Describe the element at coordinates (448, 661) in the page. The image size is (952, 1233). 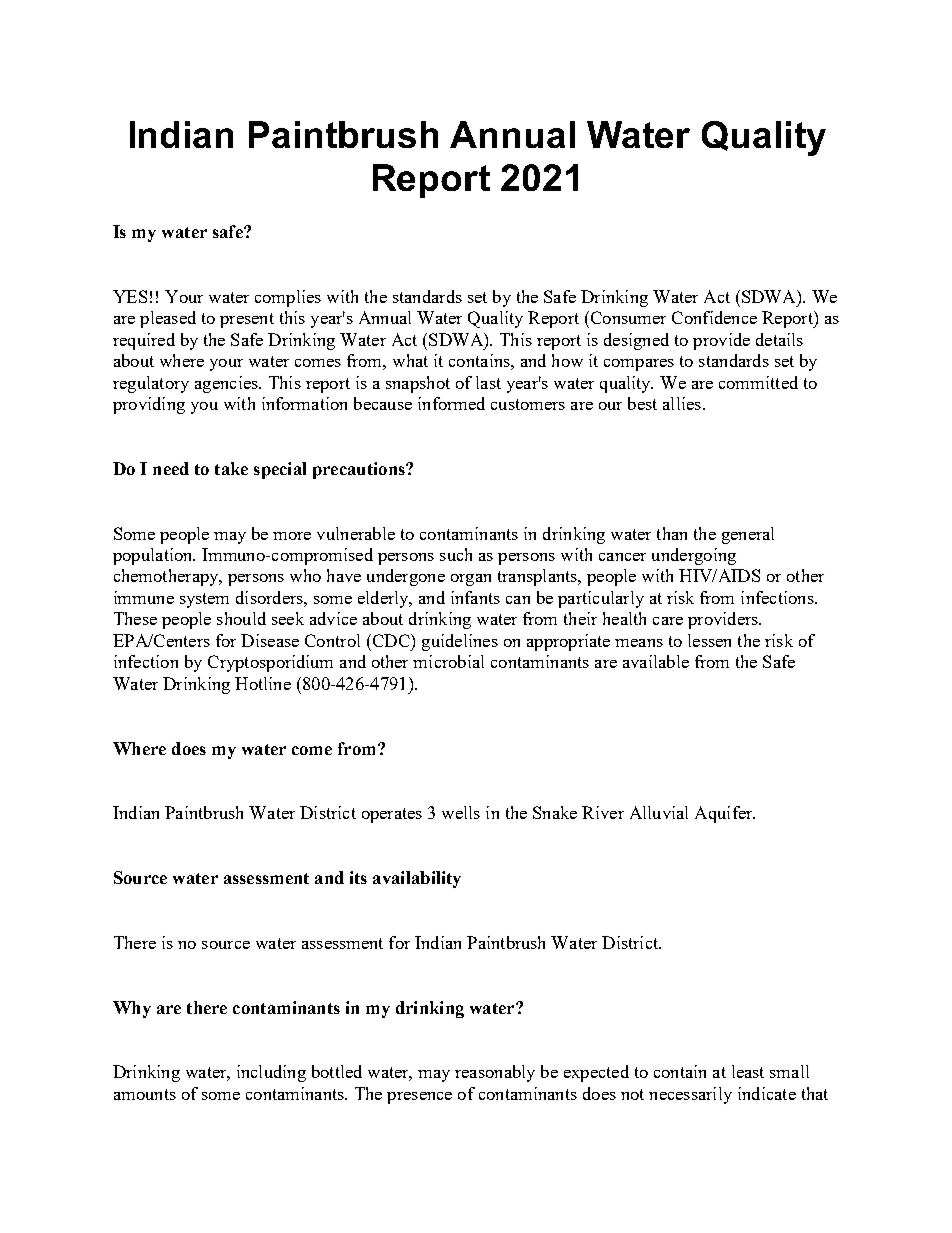
I see `microbial` at that location.
